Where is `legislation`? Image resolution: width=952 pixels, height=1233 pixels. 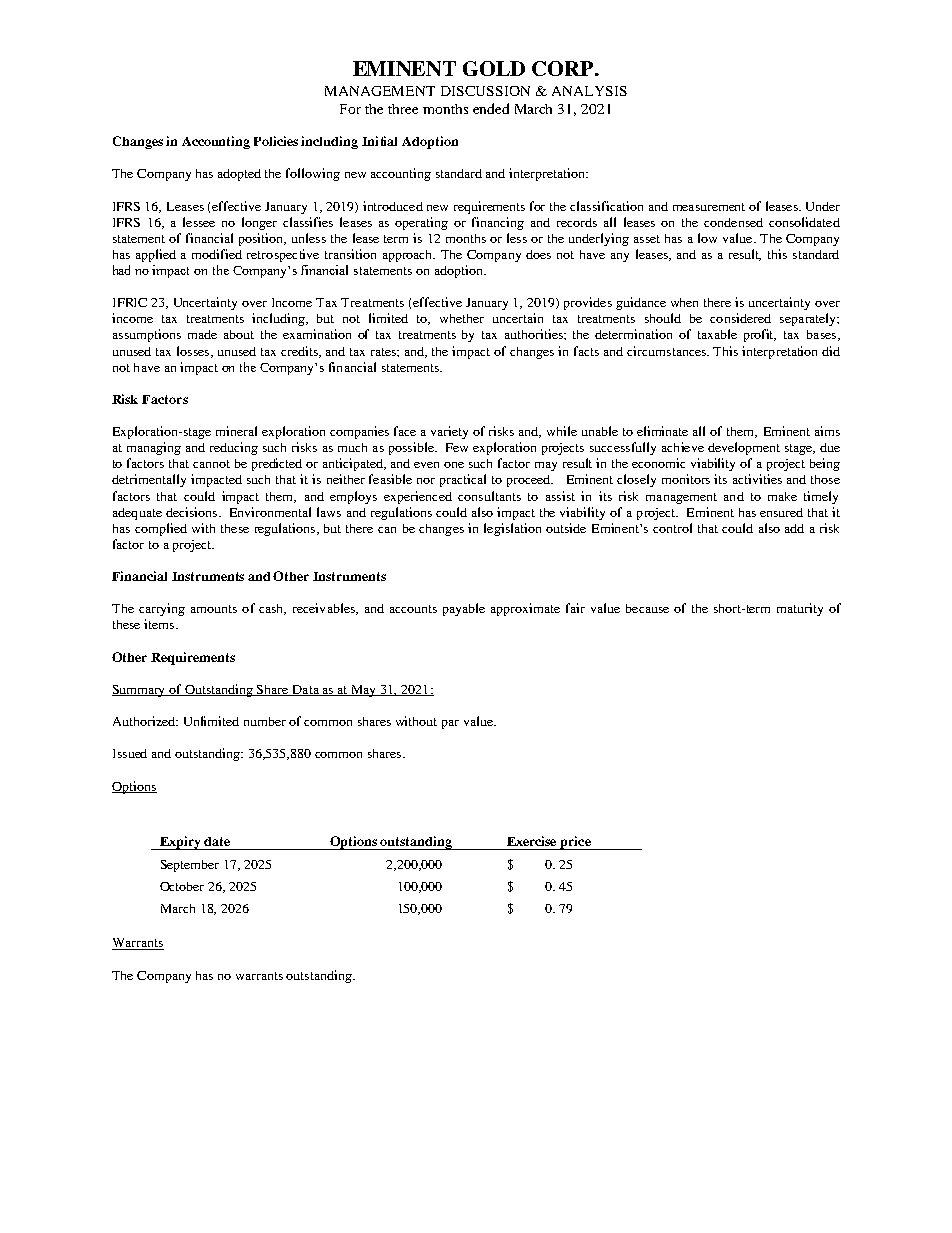
legislation is located at coordinates (512, 529).
